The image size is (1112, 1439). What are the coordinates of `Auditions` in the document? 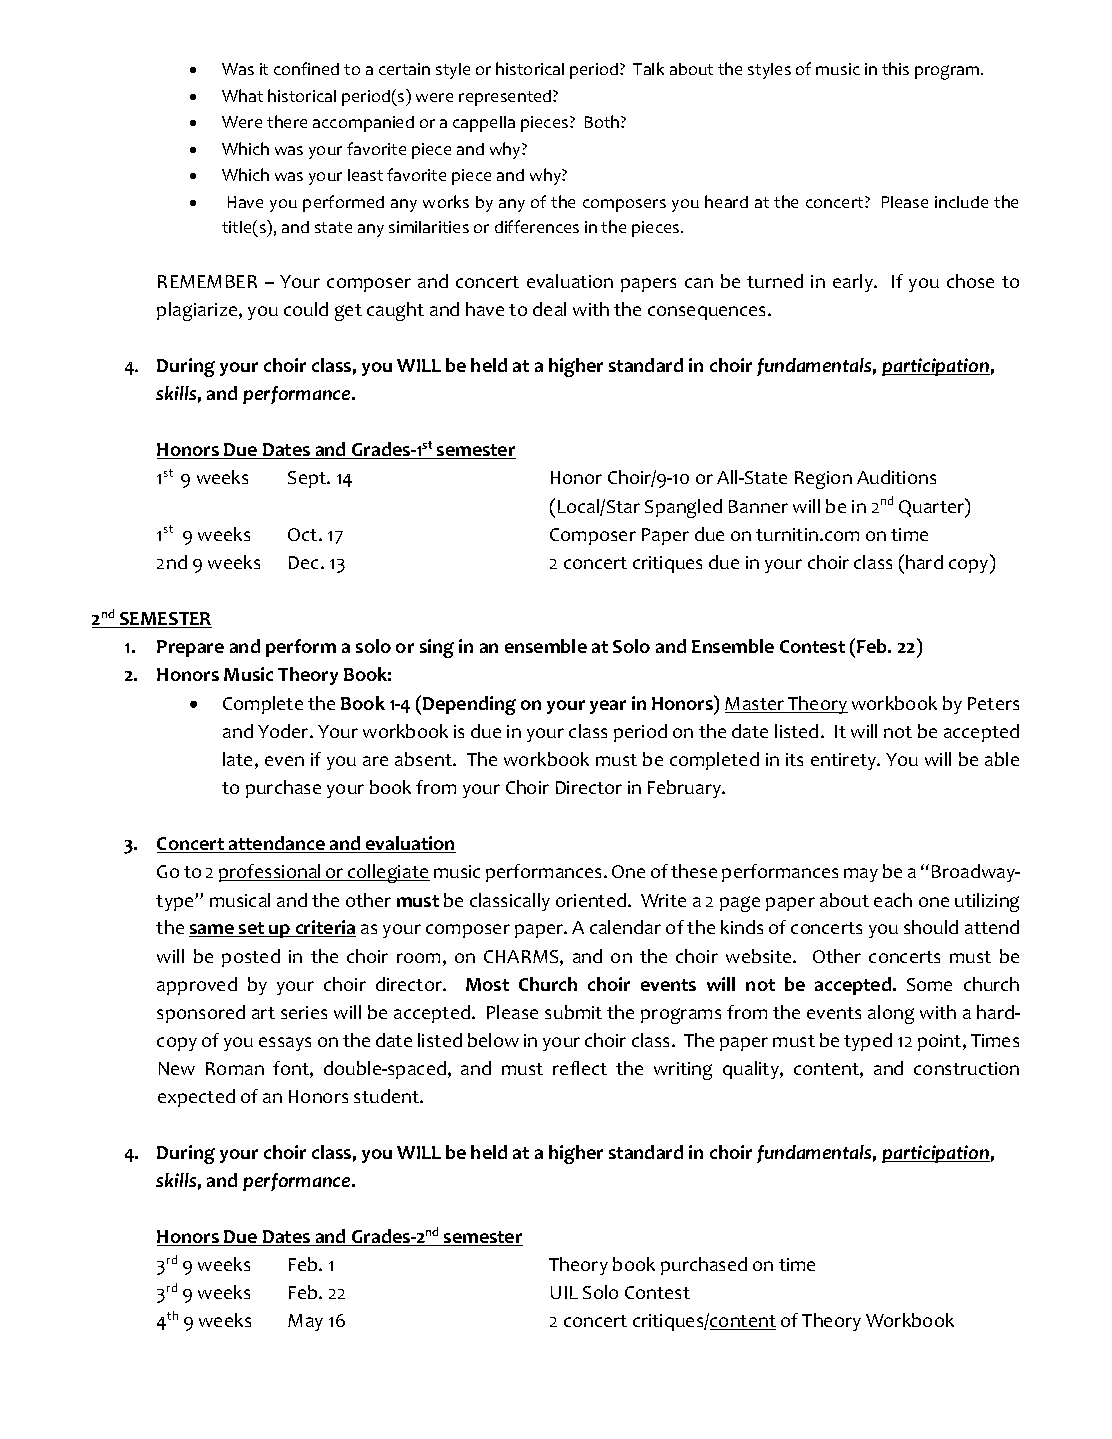 It's located at (896, 477).
